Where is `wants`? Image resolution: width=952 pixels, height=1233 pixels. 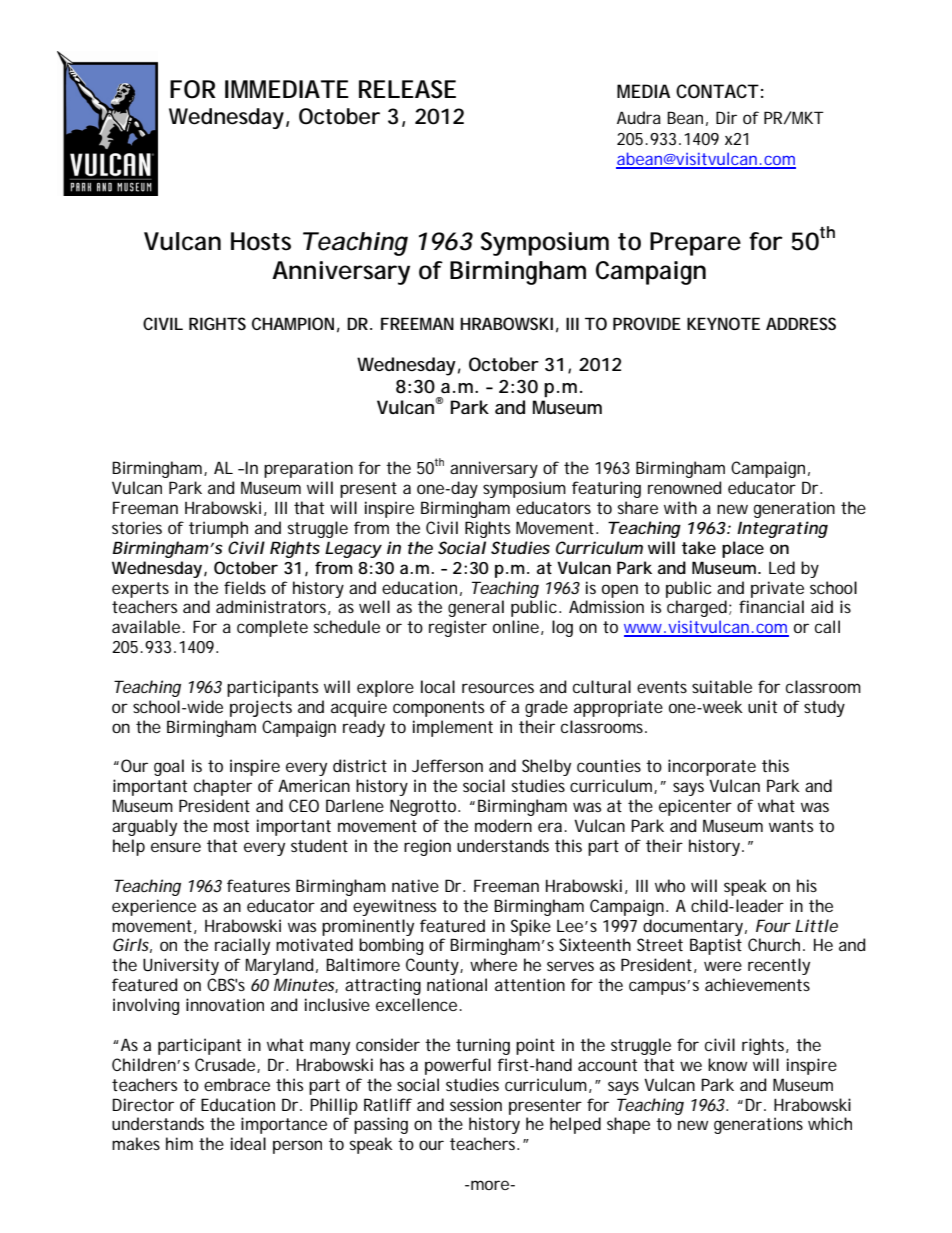 wants is located at coordinates (791, 826).
